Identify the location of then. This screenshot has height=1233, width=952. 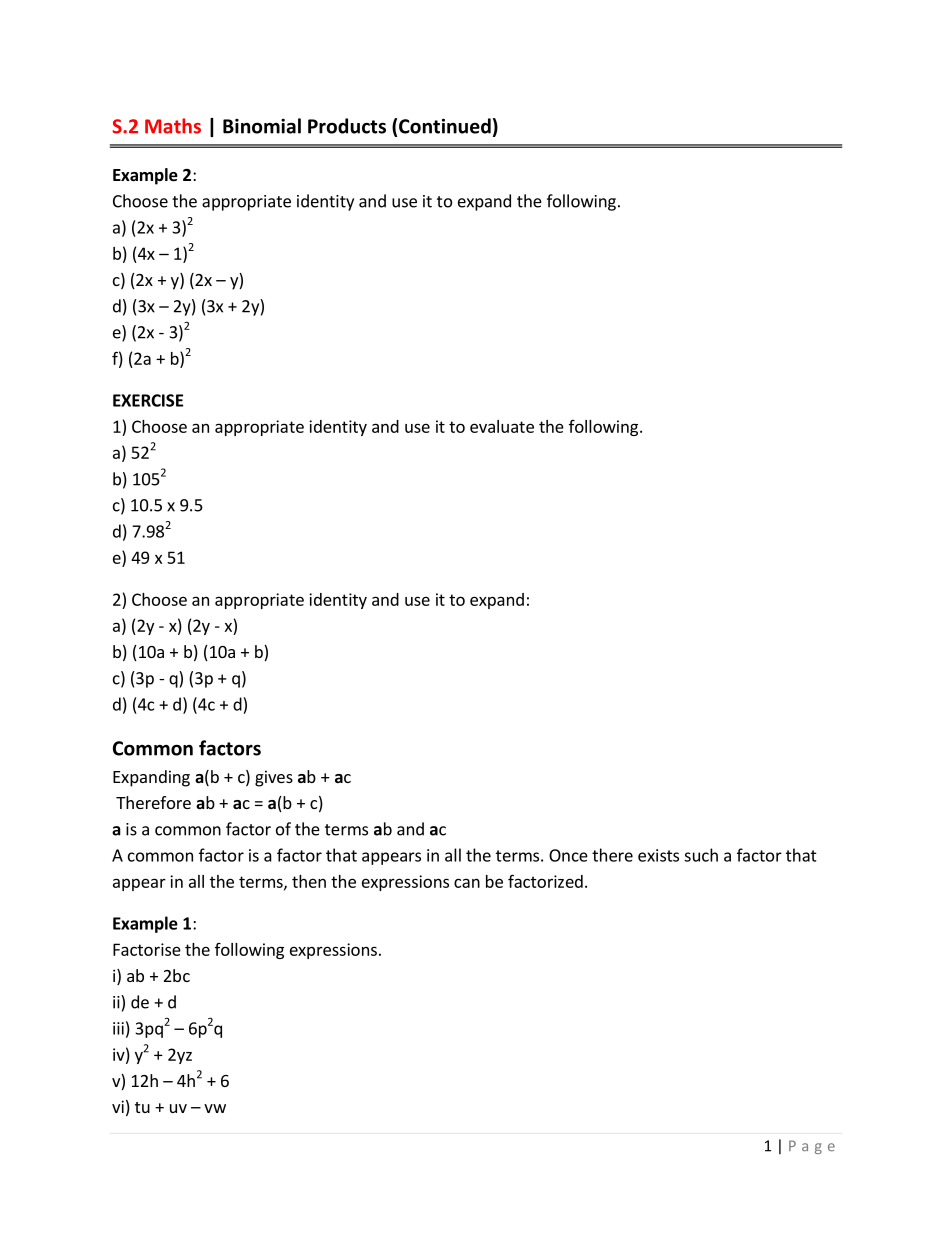
(309, 881).
